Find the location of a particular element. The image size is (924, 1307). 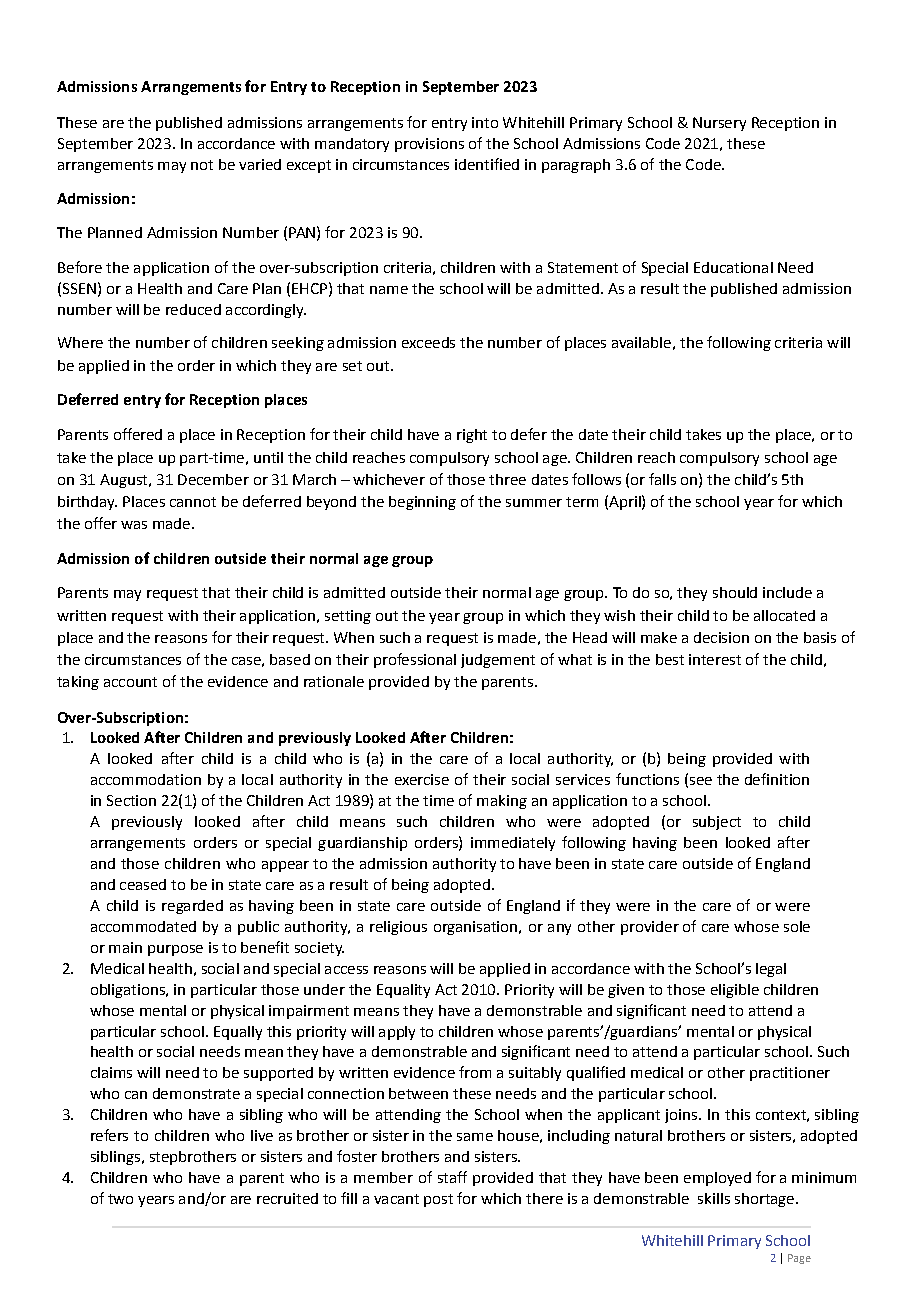

ceased is located at coordinates (143, 884).
